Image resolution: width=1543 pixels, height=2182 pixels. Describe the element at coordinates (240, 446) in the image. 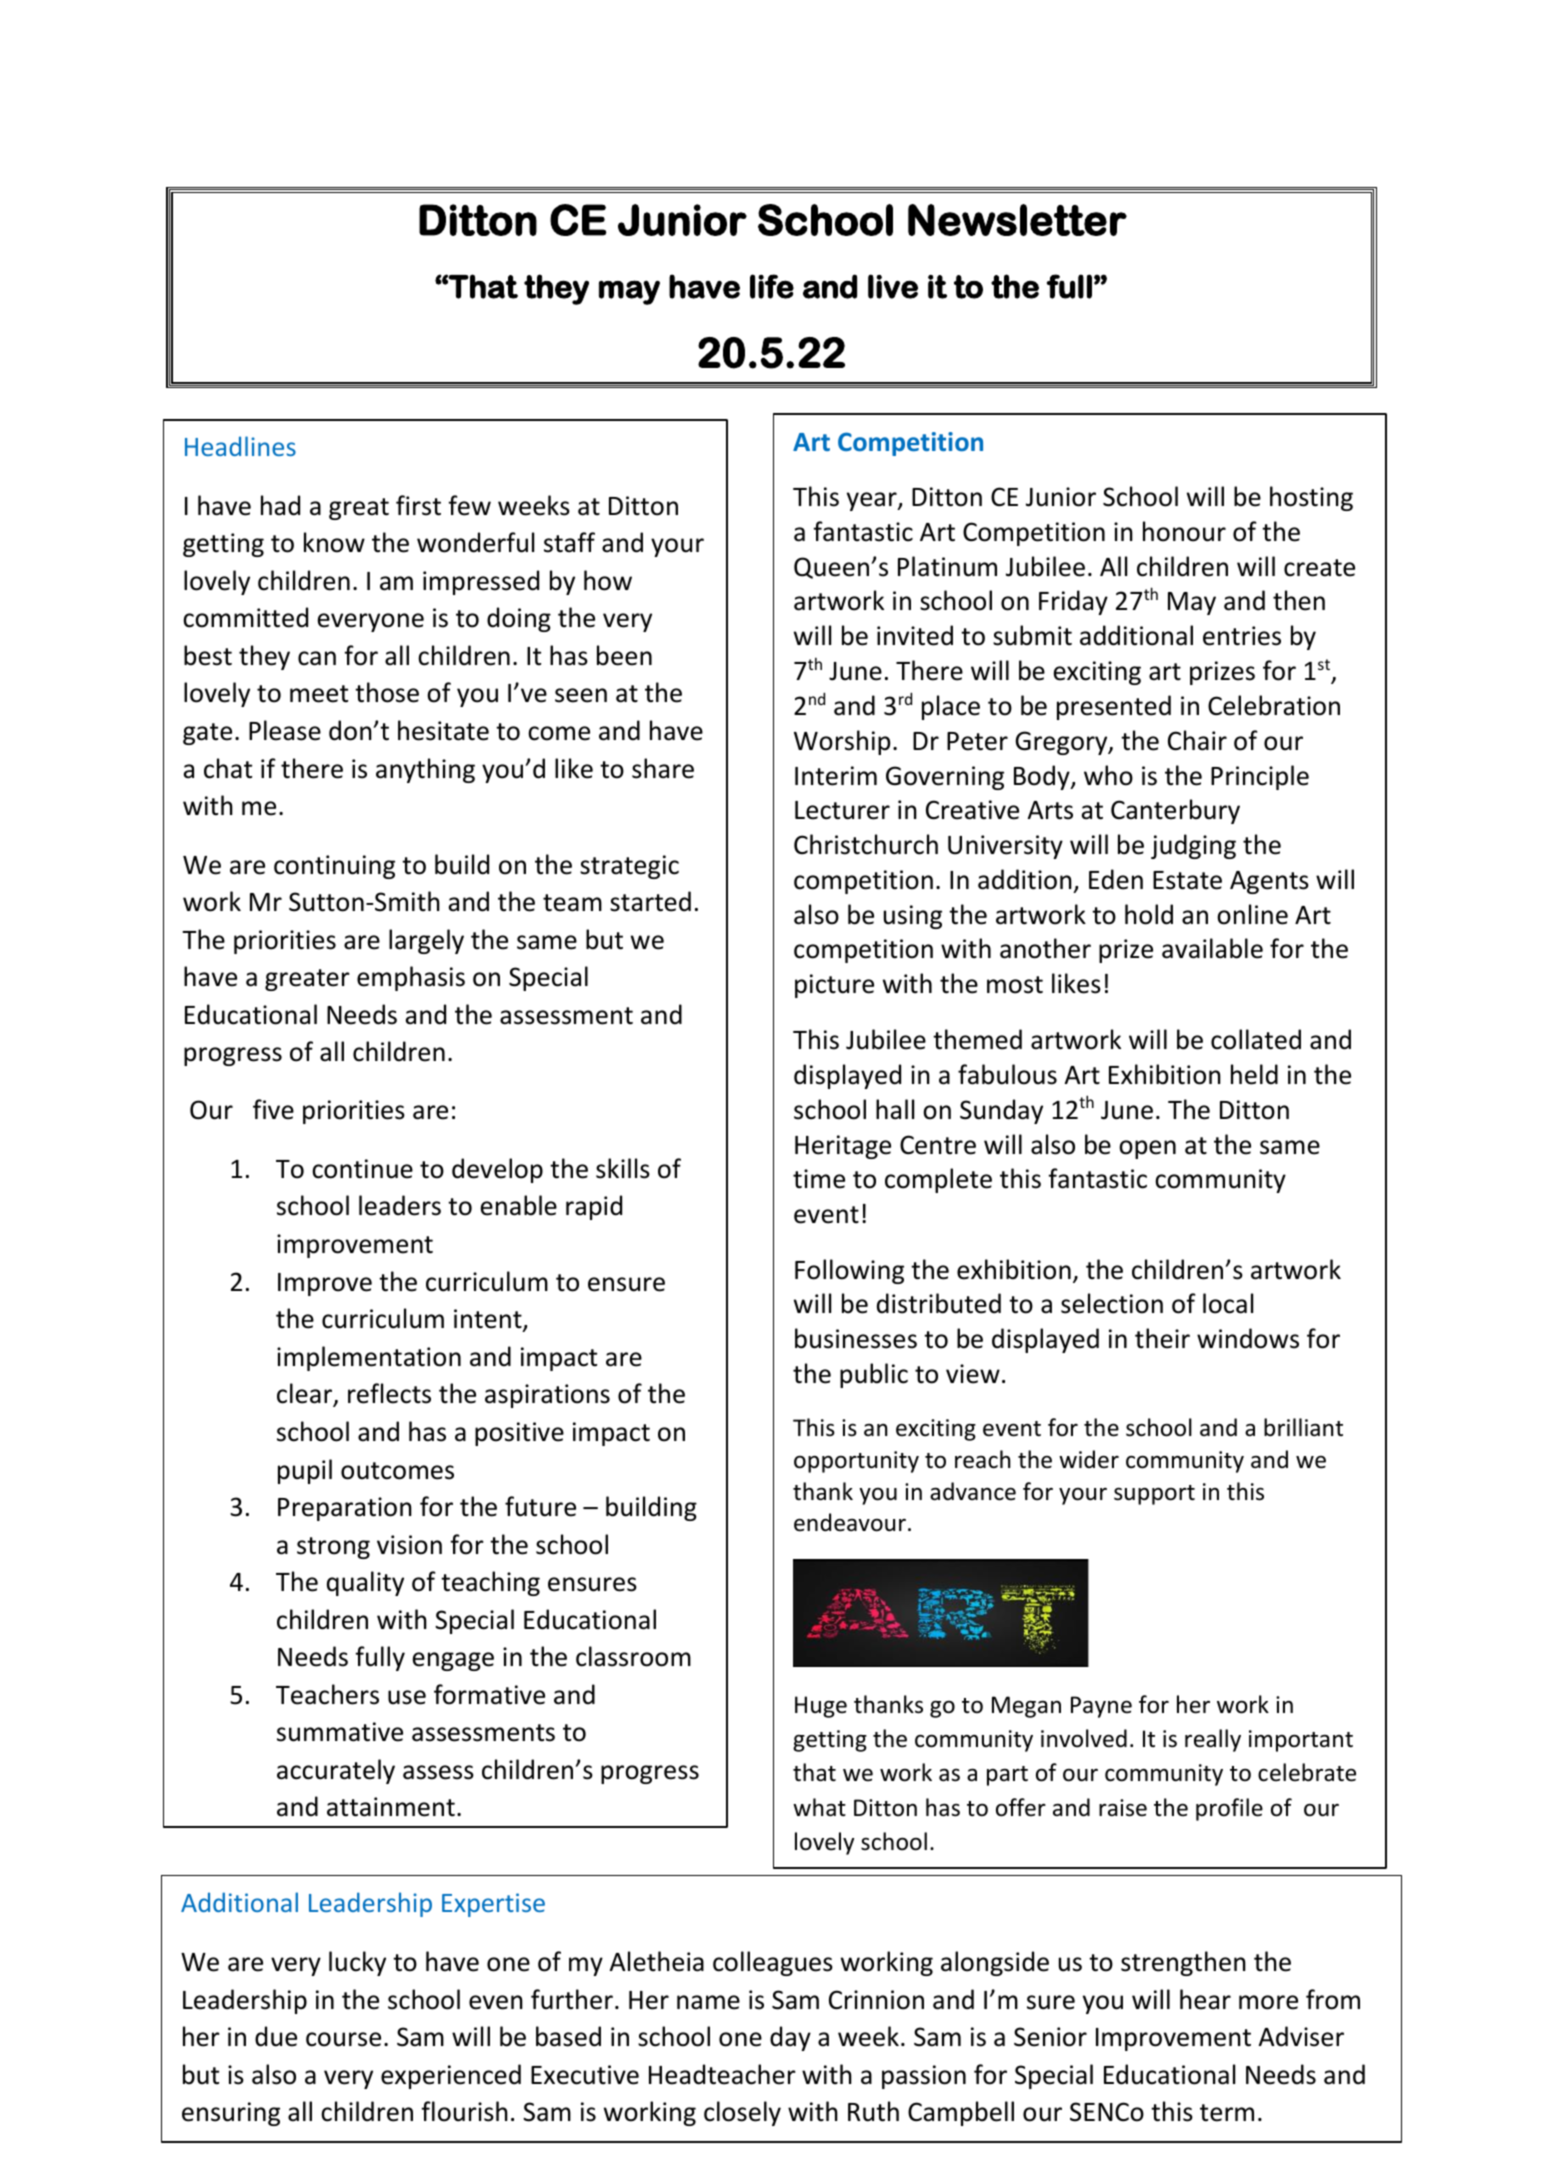

I see `Headlines` at that location.
